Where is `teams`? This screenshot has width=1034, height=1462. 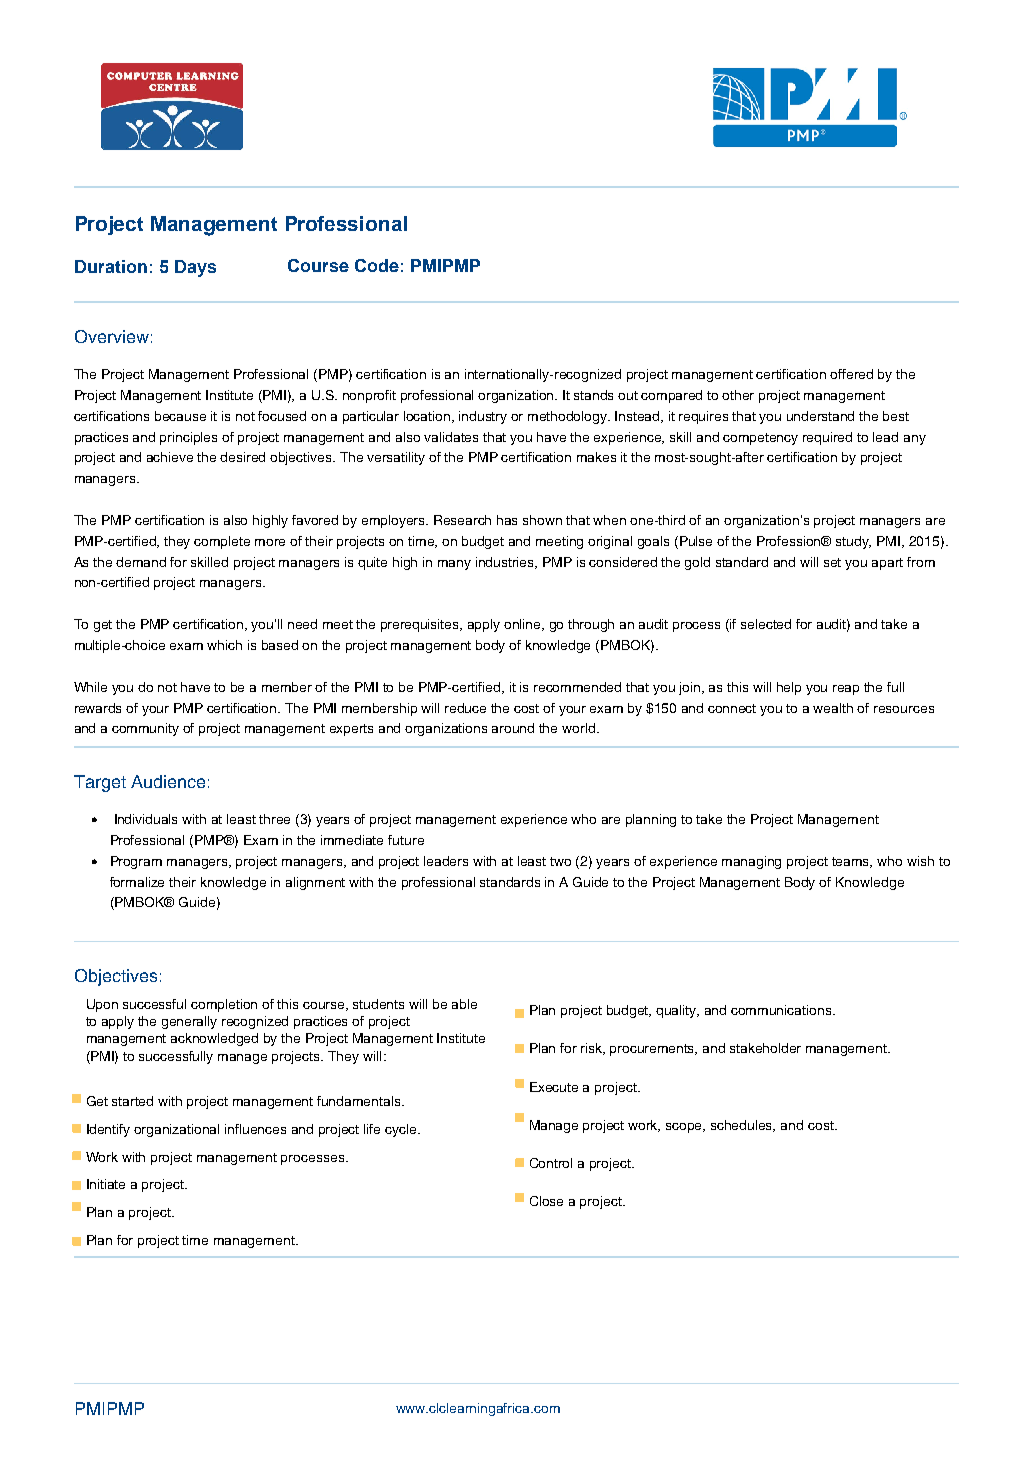 teams is located at coordinates (852, 862).
